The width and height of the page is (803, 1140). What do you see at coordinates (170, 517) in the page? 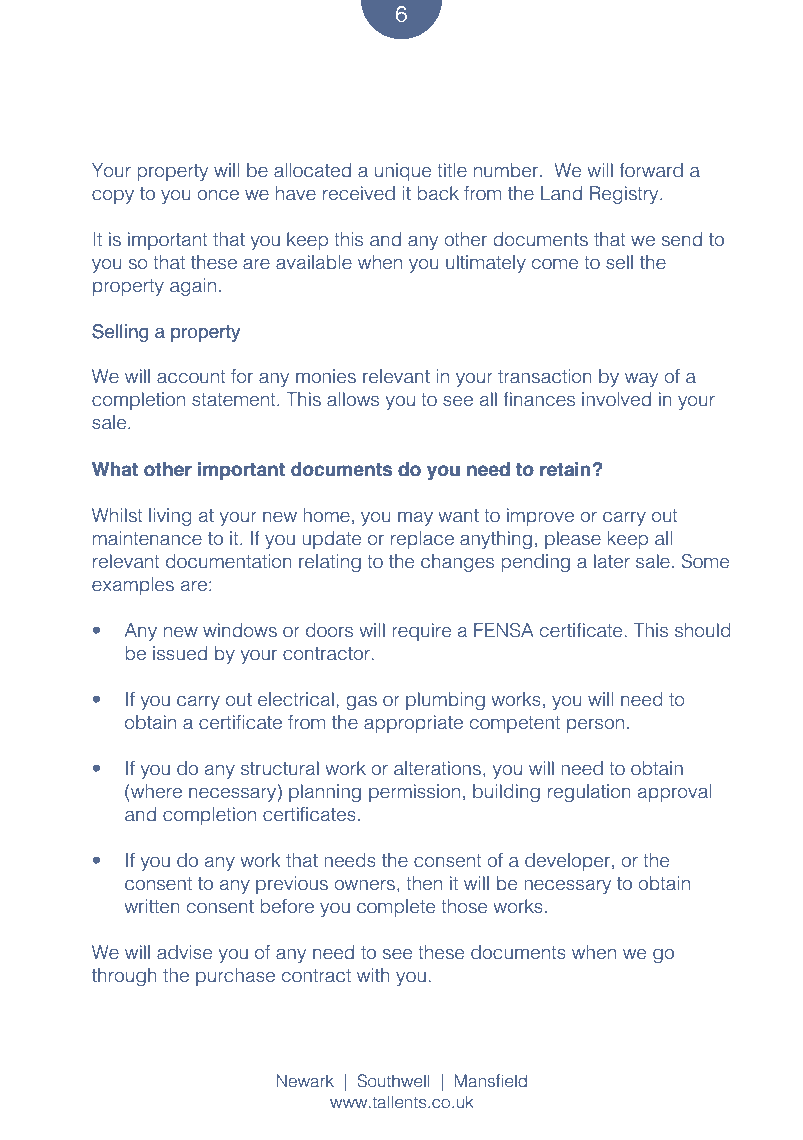
I see `living` at bounding box center [170, 517].
